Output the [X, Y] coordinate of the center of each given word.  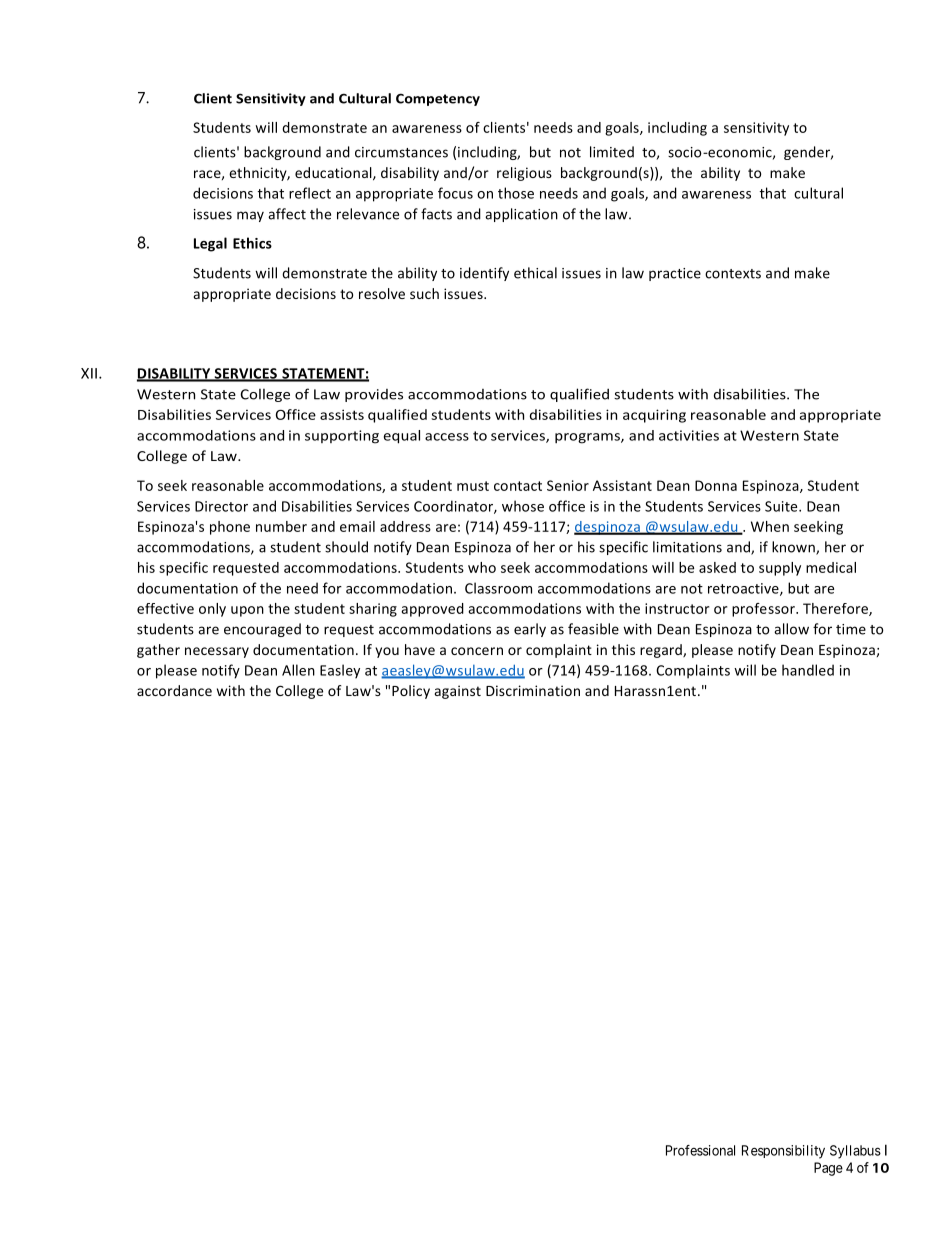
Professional [700, 1150]
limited [612, 152]
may [250, 216]
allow [791, 629]
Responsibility [783, 1152]
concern [477, 651]
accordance [174, 690]
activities [689, 435]
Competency [438, 99]
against [458, 692]
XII [89, 373]
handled [808, 670]
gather [158, 651]
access [447, 437]
